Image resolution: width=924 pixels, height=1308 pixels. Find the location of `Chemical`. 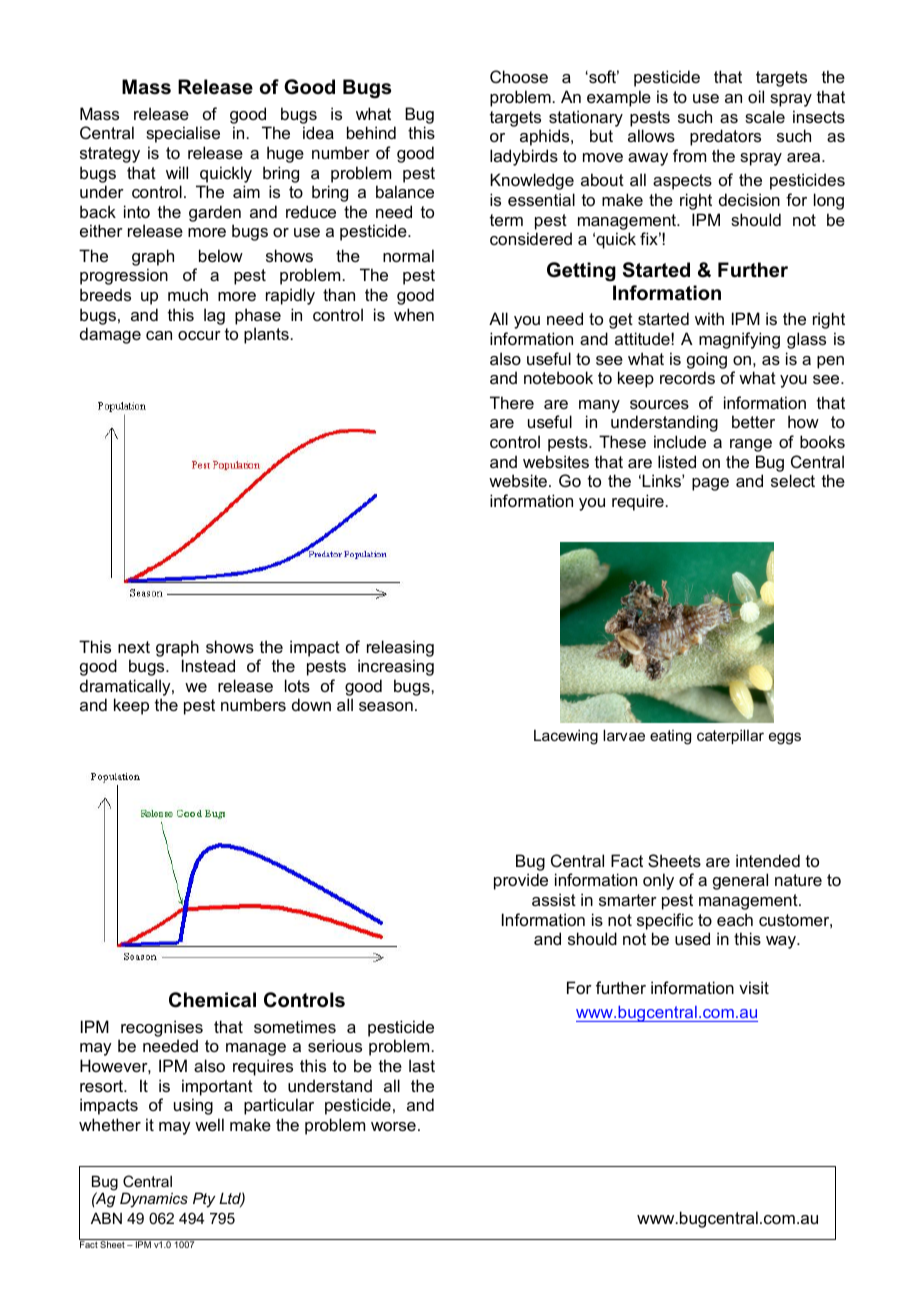

Chemical is located at coordinates (212, 1000).
